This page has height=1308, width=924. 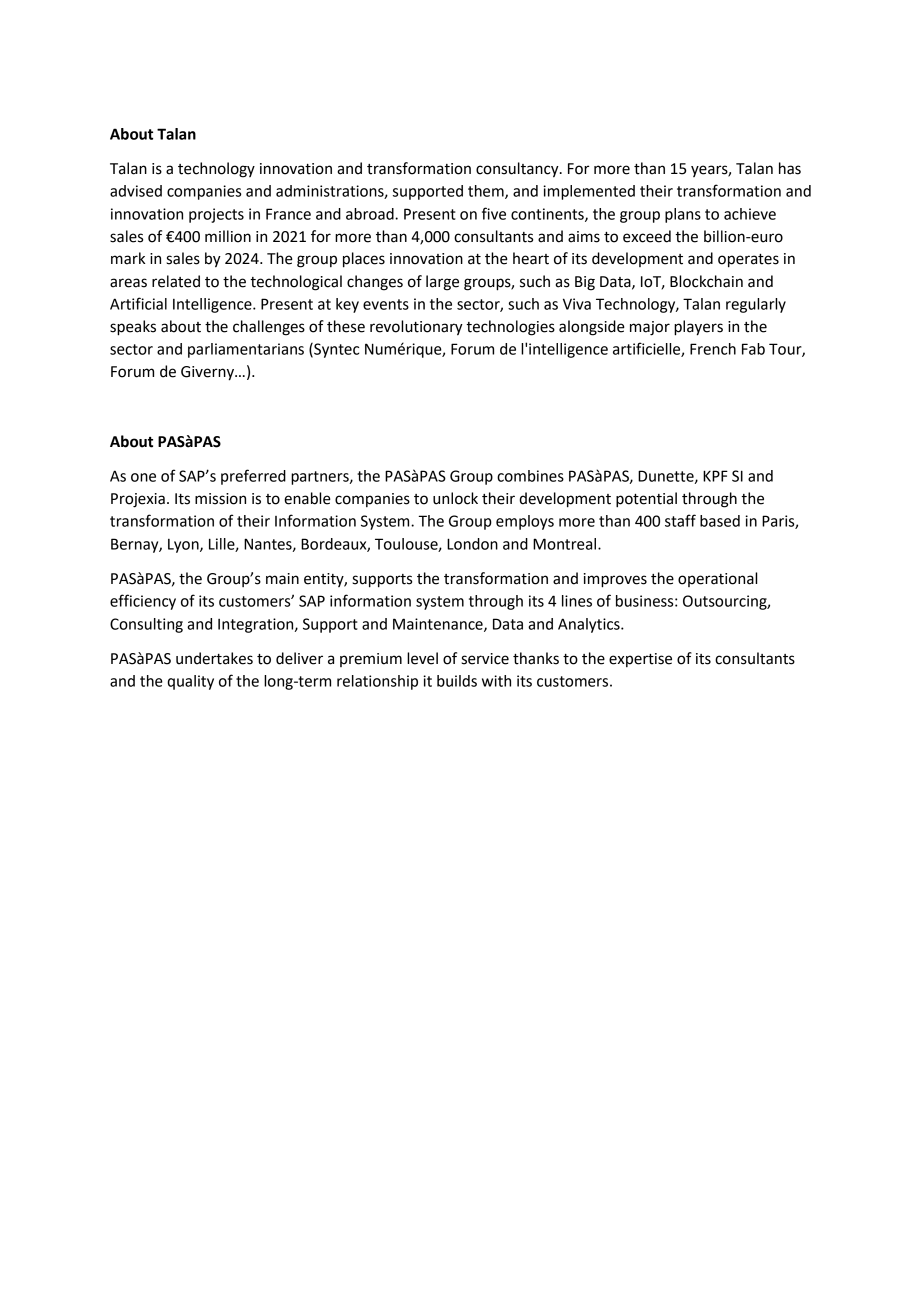 What do you see at coordinates (246, 350) in the page?
I see `parliamentarians` at bounding box center [246, 350].
